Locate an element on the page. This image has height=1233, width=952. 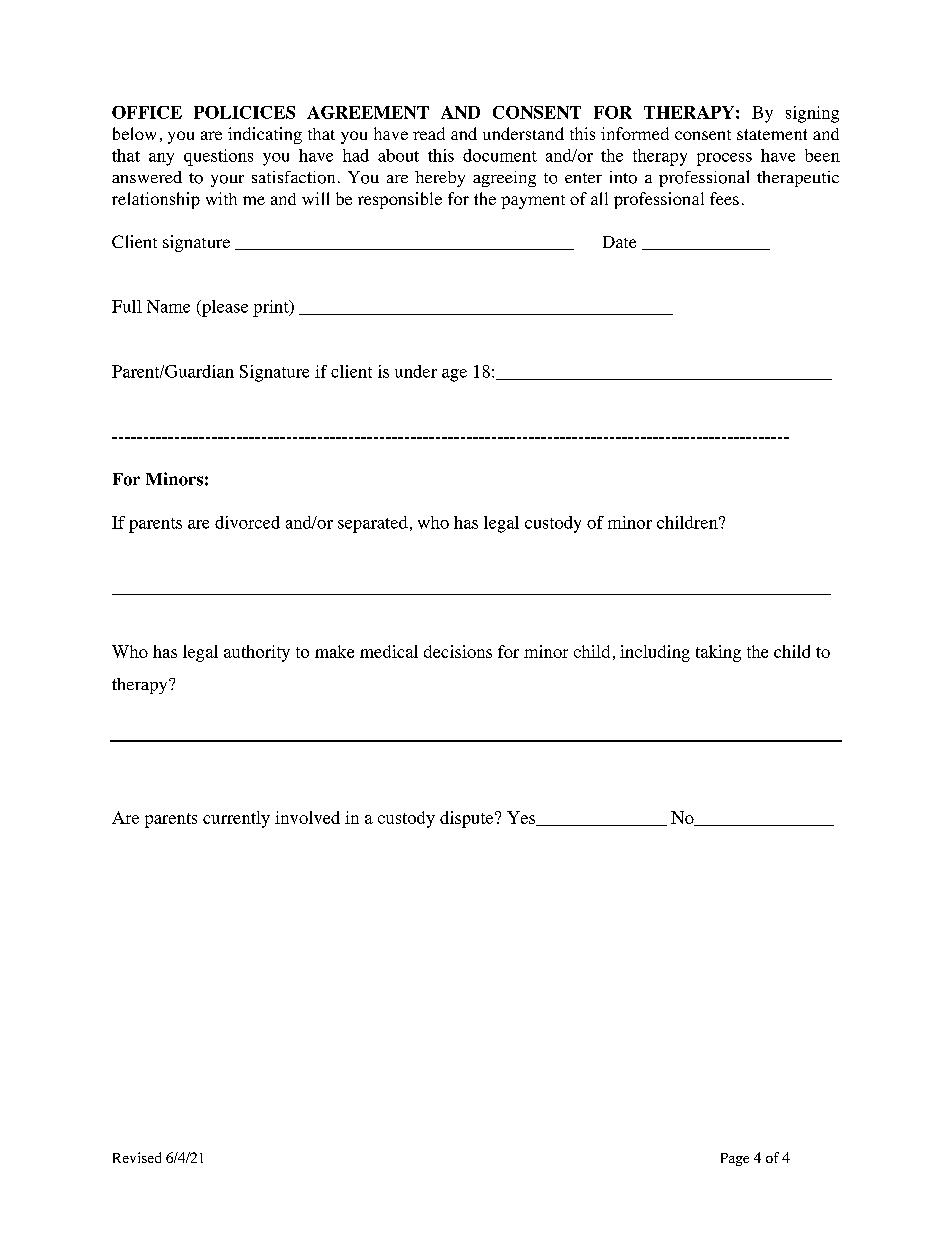
dispute is located at coordinates (468, 819).
